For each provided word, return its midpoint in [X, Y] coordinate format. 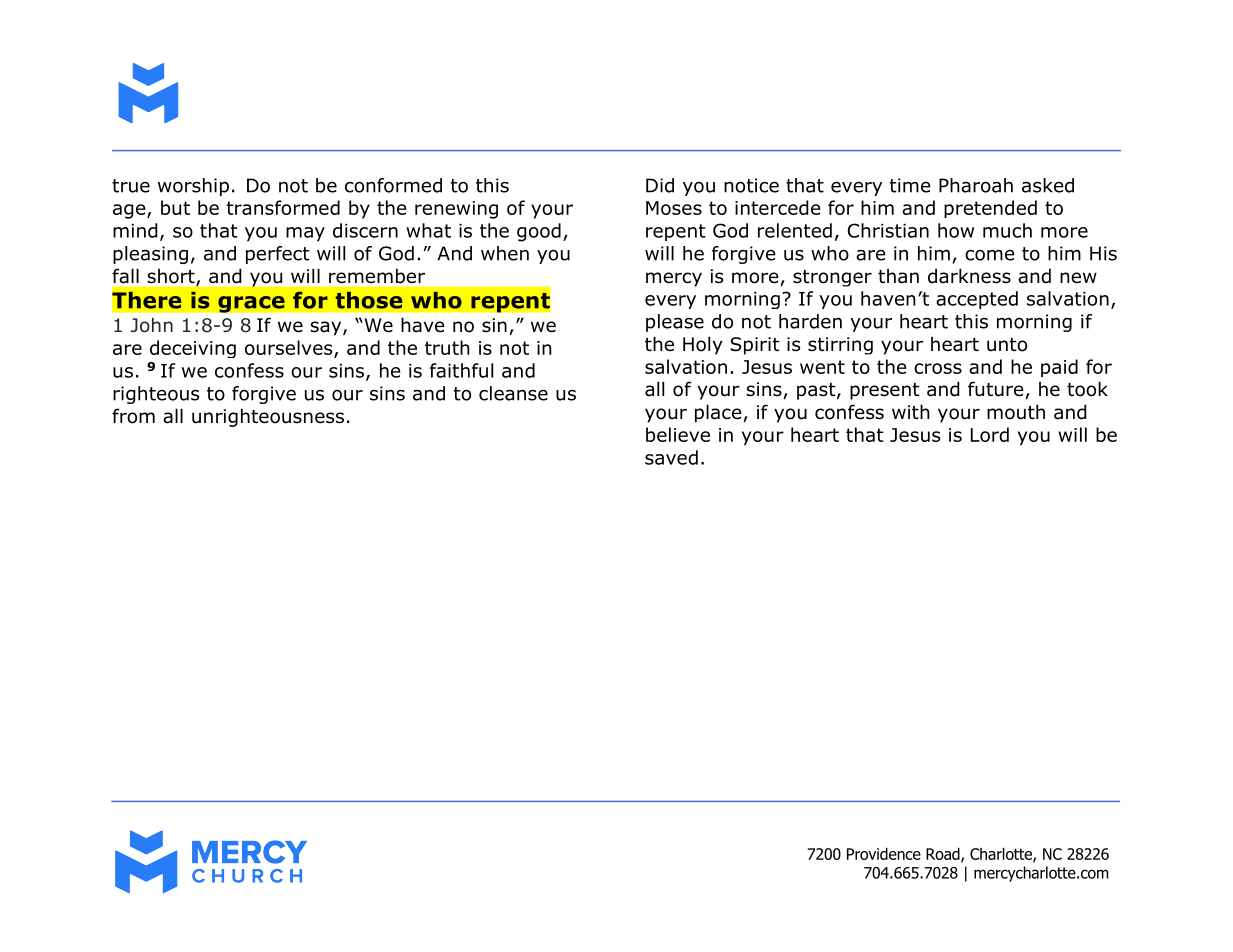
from [133, 416]
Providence [884, 854]
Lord [990, 434]
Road [944, 855]
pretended [990, 209]
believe [678, 434]
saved [671, 457]
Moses [674, 208]
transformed [283, 207]
